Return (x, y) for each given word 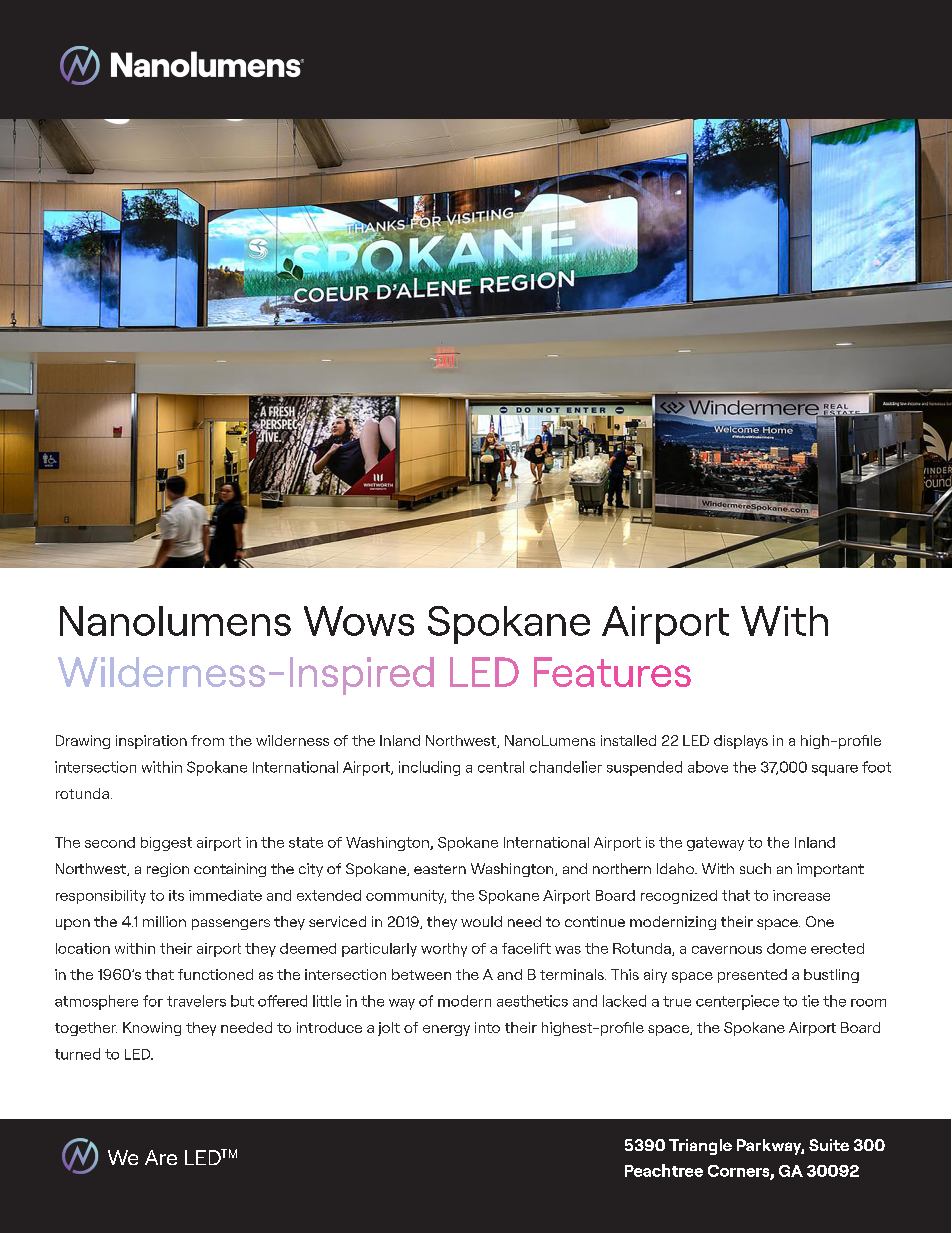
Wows (359, 621)
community (406, 897)
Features (612, 672)
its (176, 895)
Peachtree (664, 1170)
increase (801, 895)
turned (77, 1054)
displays (741, 742)
